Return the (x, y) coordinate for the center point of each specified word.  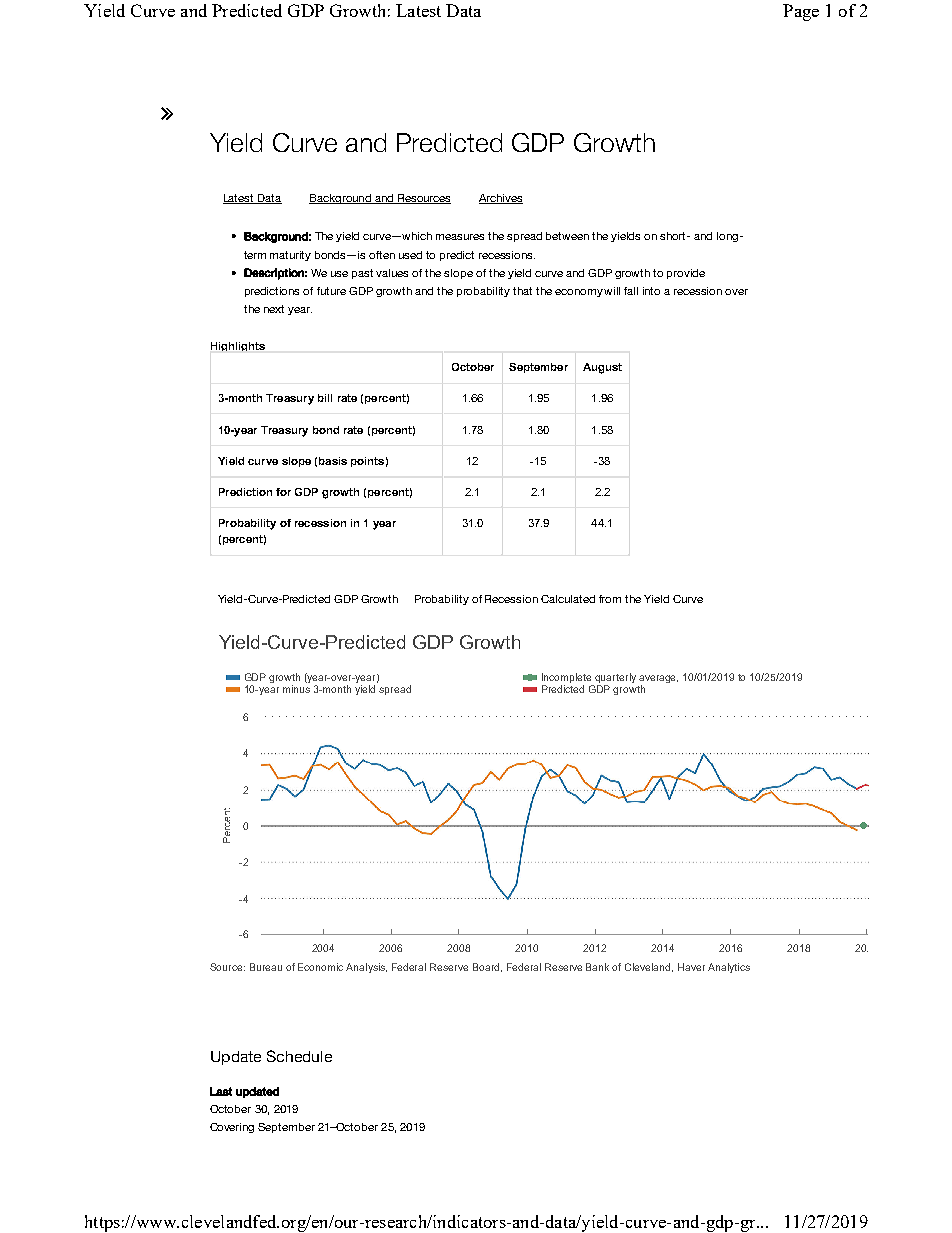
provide (686, 274)
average (658, 680)
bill (325, 398)
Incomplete (568, 679)
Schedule (299, 1056)
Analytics (729, 968)
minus (296, 689)
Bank (597, 967)
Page (801, 12)
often (382, 255)
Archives (501, 199)
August (602, 368)
